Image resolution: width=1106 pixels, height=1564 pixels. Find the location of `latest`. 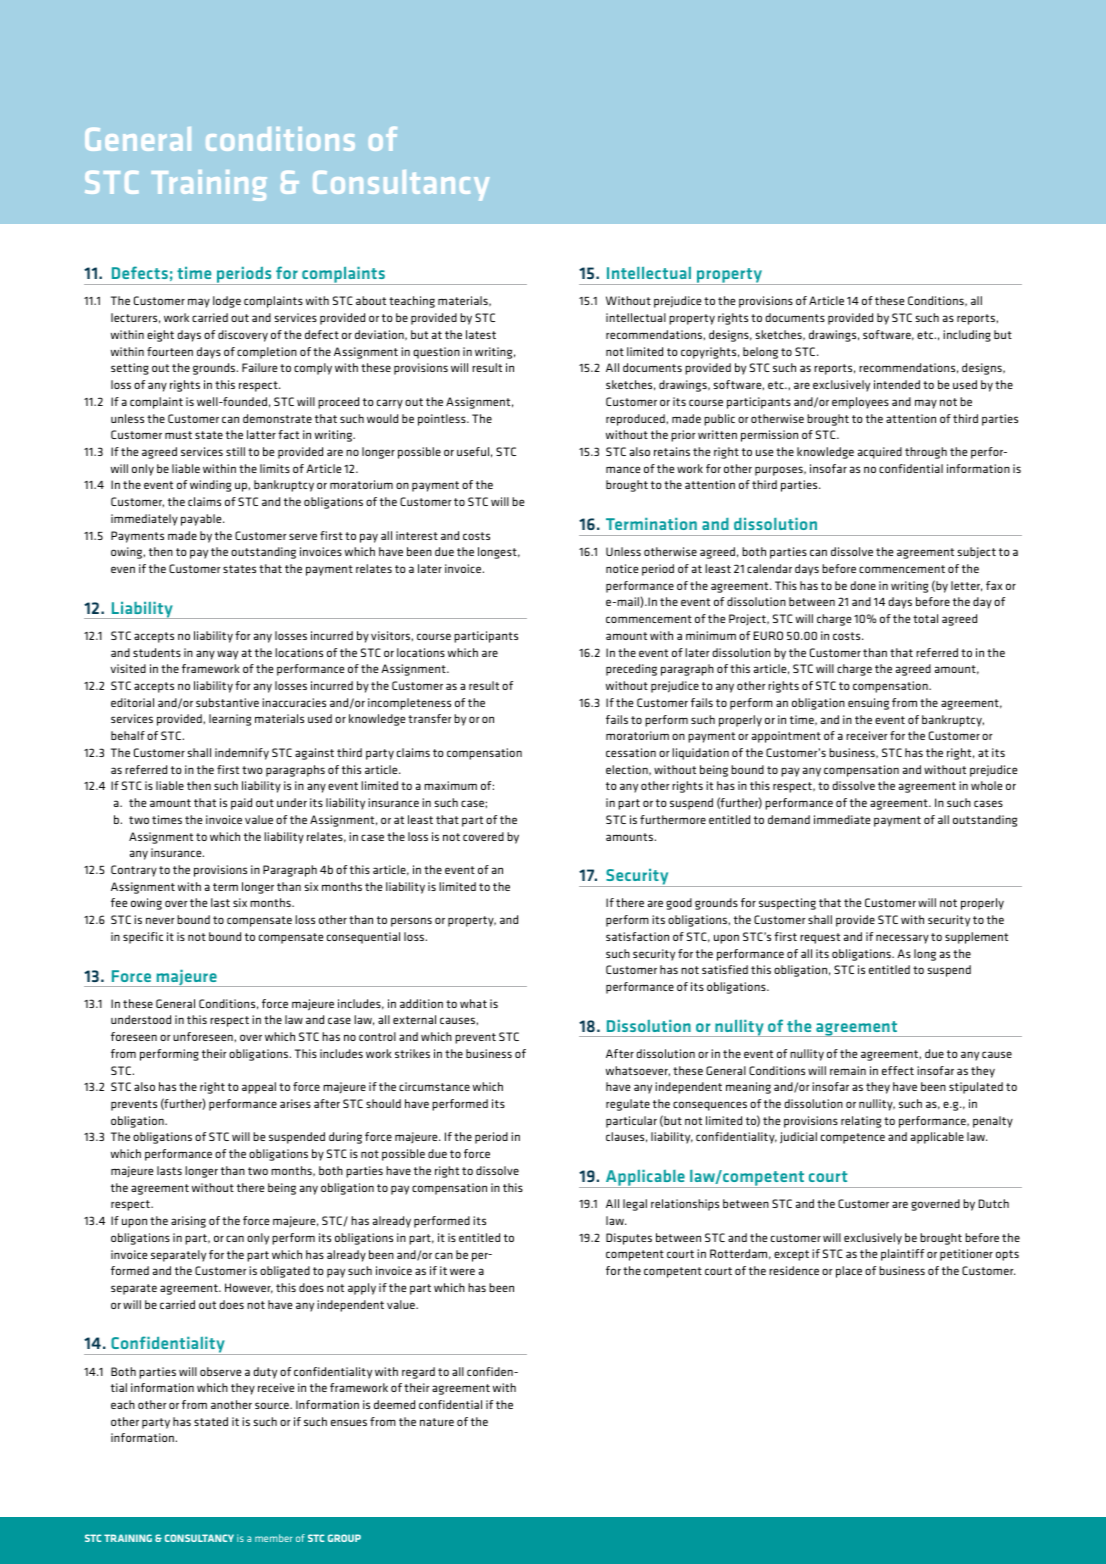

latest is located at coordinates (481, 334).
